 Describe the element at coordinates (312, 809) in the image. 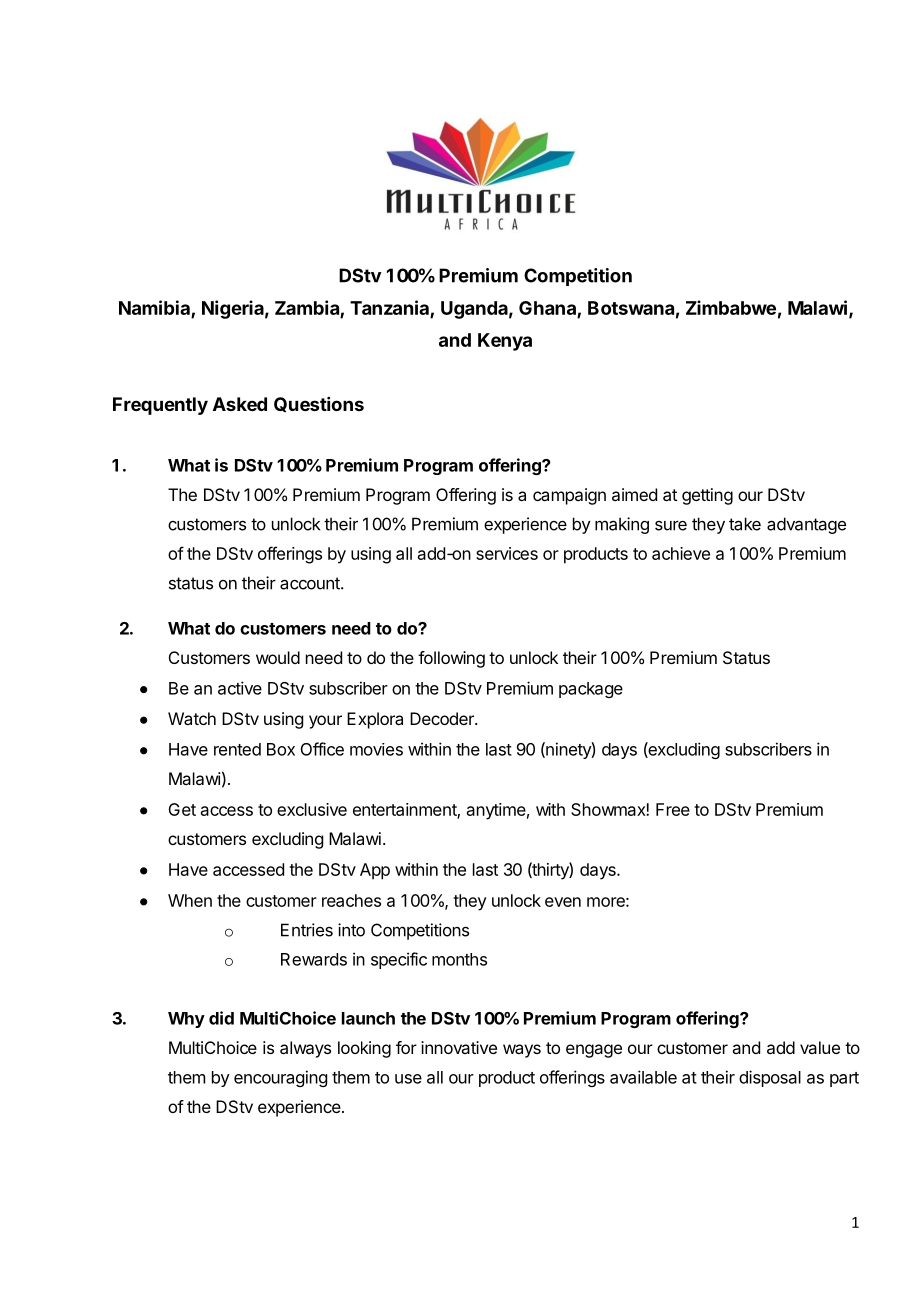

I see `exclusive` at that location.
